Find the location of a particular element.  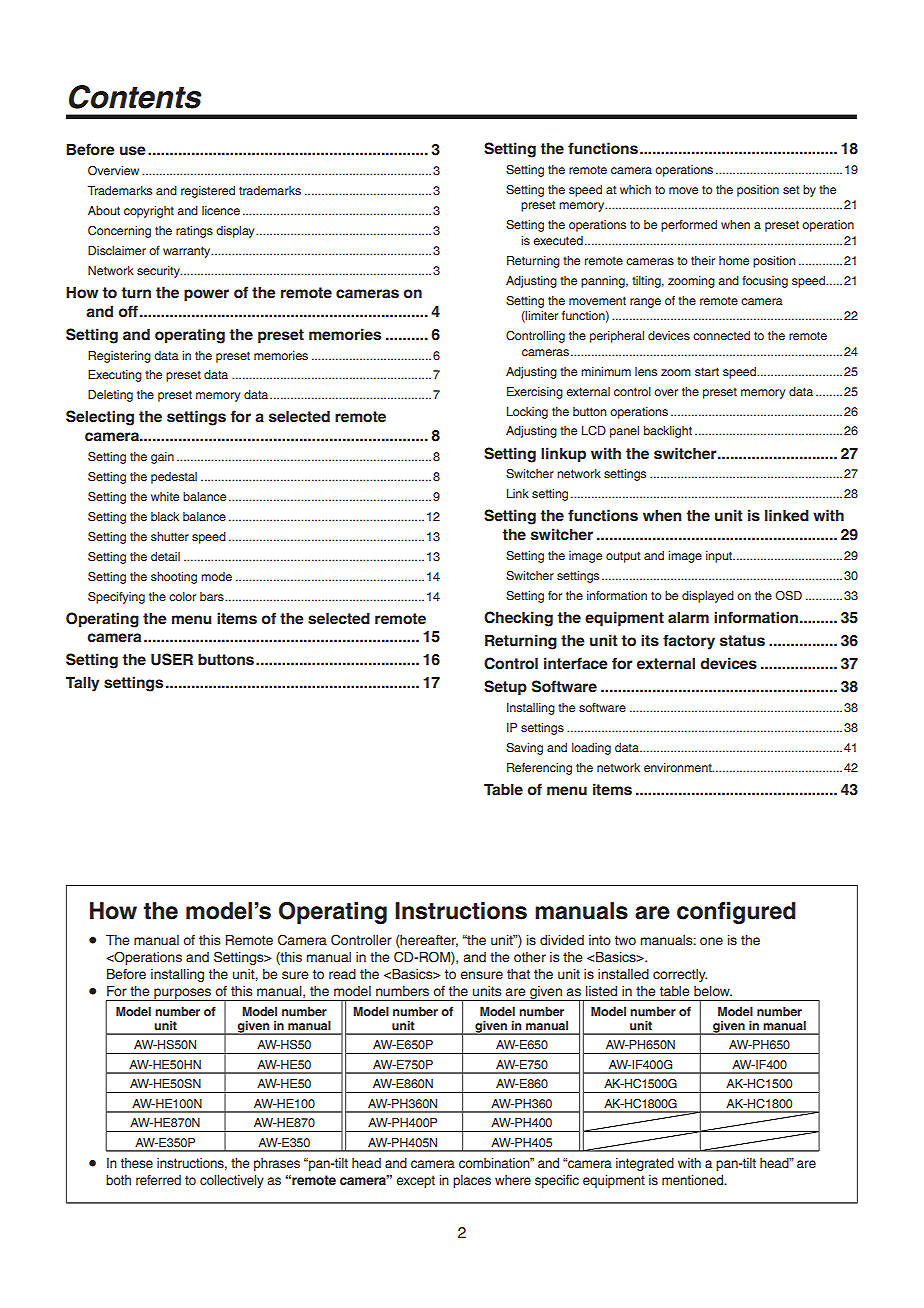

mentioned is located at coordinates (693, 1180).
